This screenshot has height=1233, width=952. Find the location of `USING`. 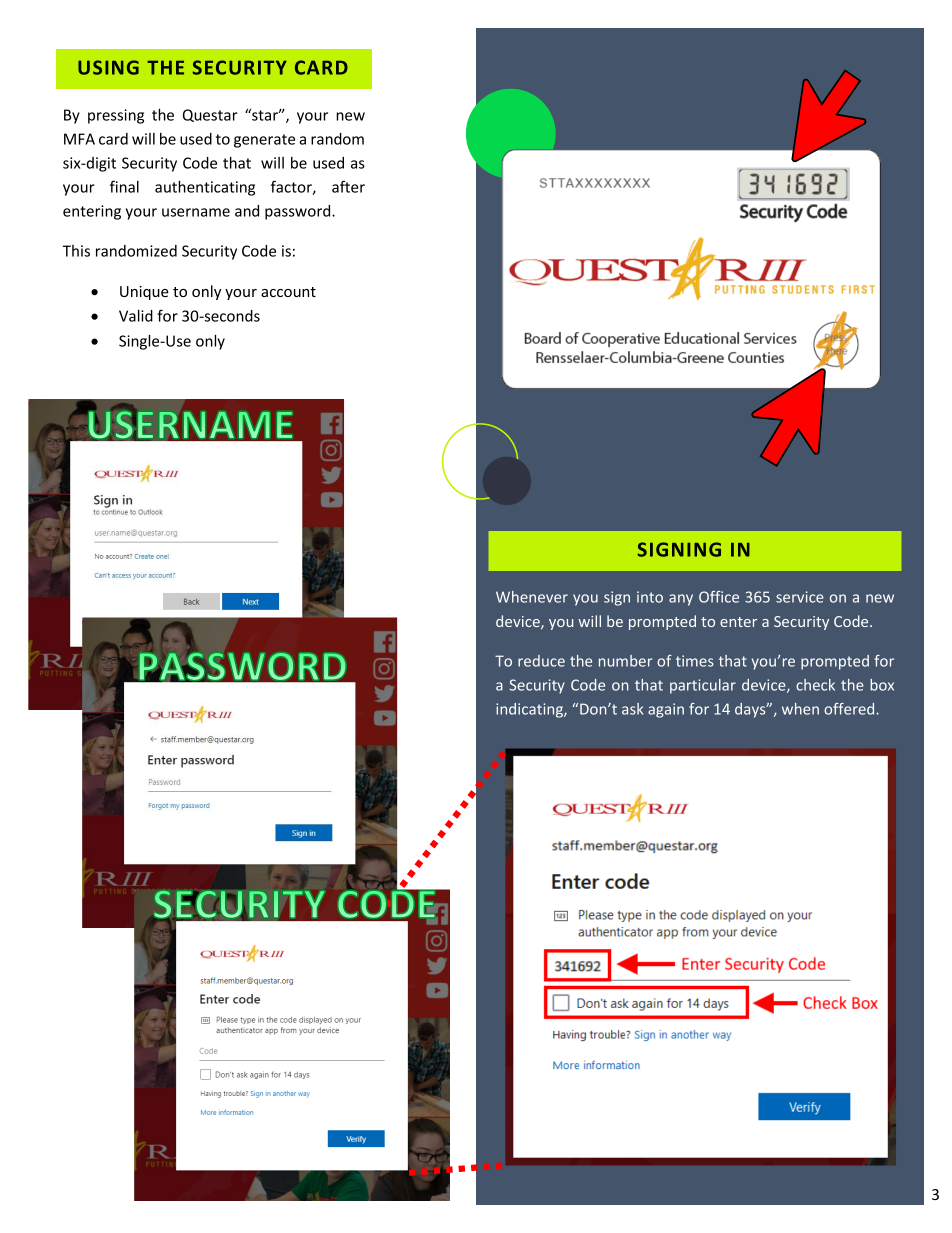

USING is located at coordinates (108, 67).
